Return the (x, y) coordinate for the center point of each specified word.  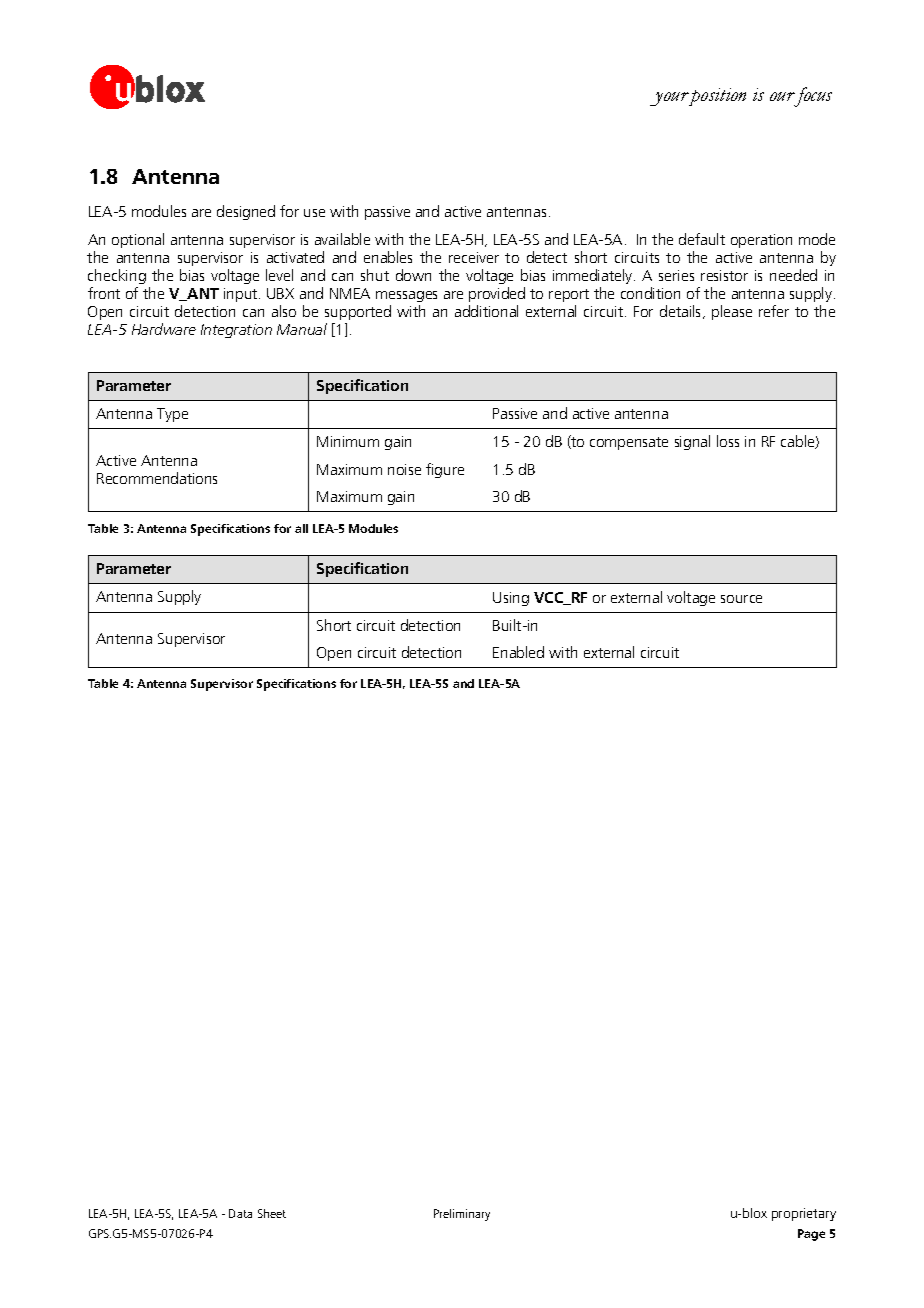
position (717, 97)
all (301, 528)
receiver (474, 257)
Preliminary (462, 1215)
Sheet (272, 1213)
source (741, 599)
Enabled (518, 652)
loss (728, 441)
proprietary (804, 1214)
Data (240, 1213)
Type (172, 415)
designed (246, 212)
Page (811, 1235)
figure (445, 470)
